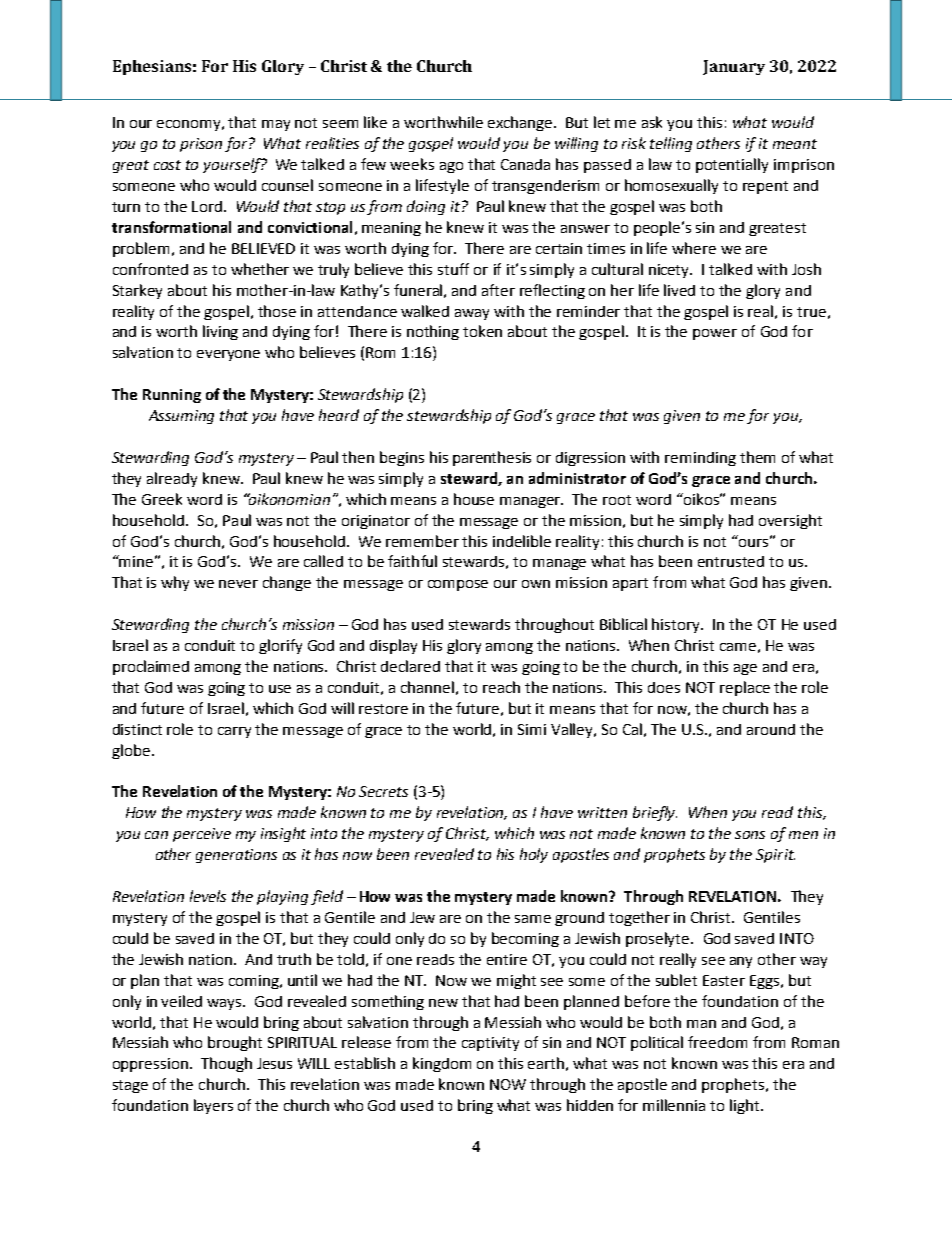 This image has width=952, height=1233. I want to click on living, so click(220, 332).
